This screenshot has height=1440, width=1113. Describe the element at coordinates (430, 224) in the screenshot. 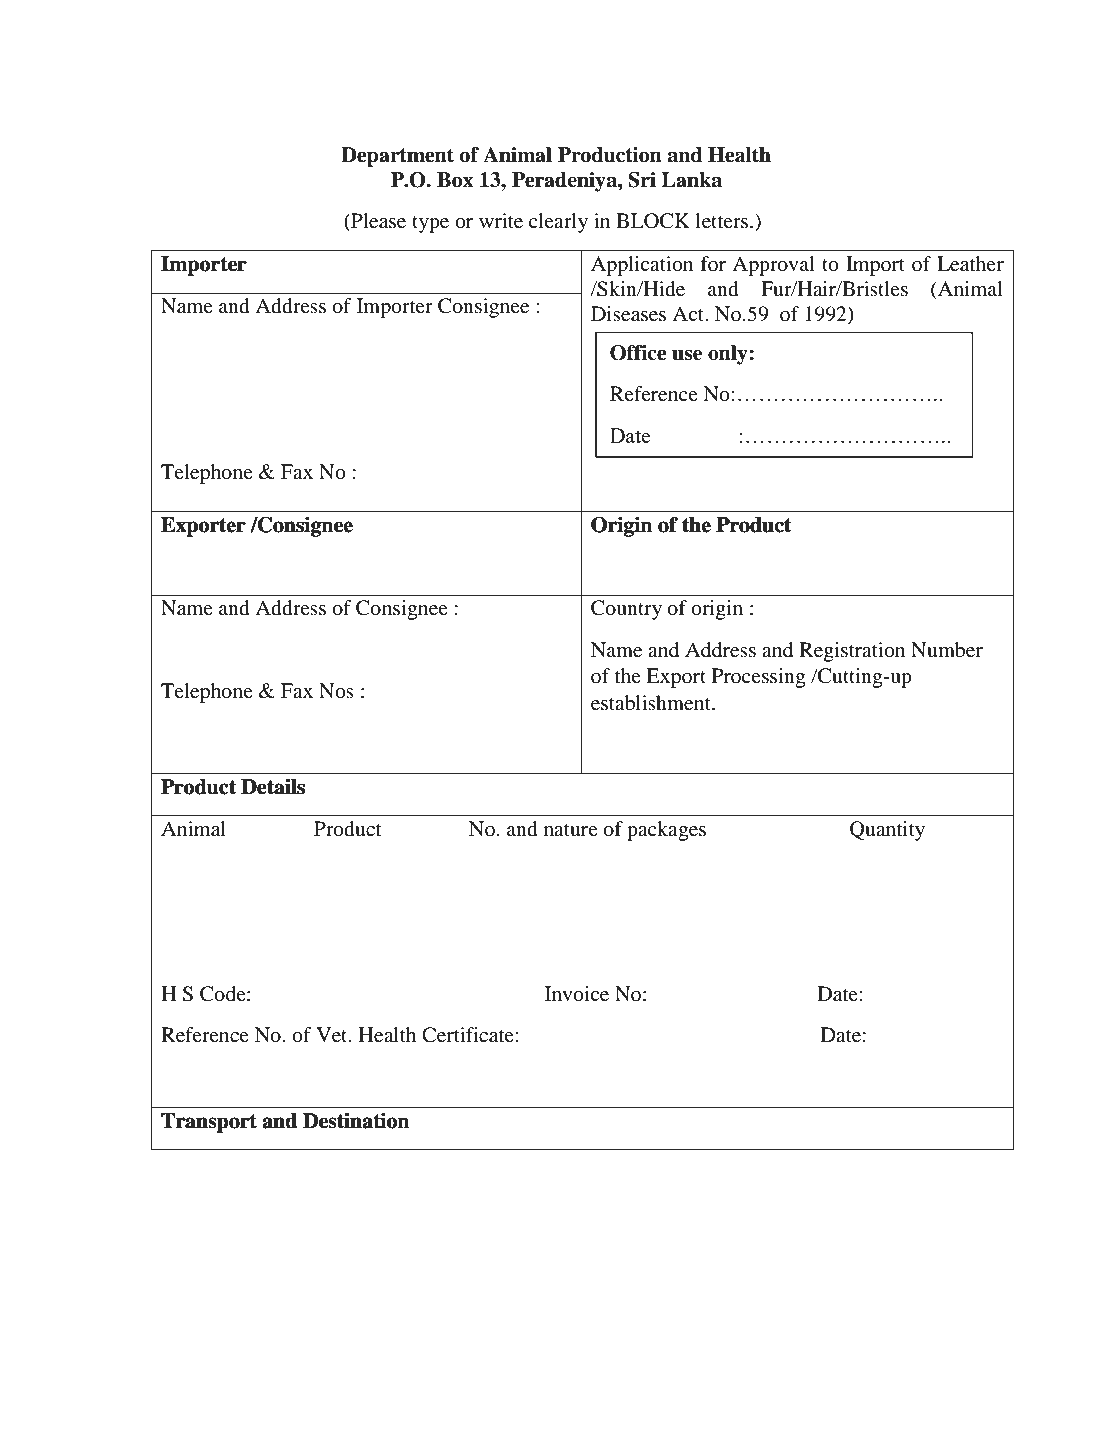

I see `type` at that location.
